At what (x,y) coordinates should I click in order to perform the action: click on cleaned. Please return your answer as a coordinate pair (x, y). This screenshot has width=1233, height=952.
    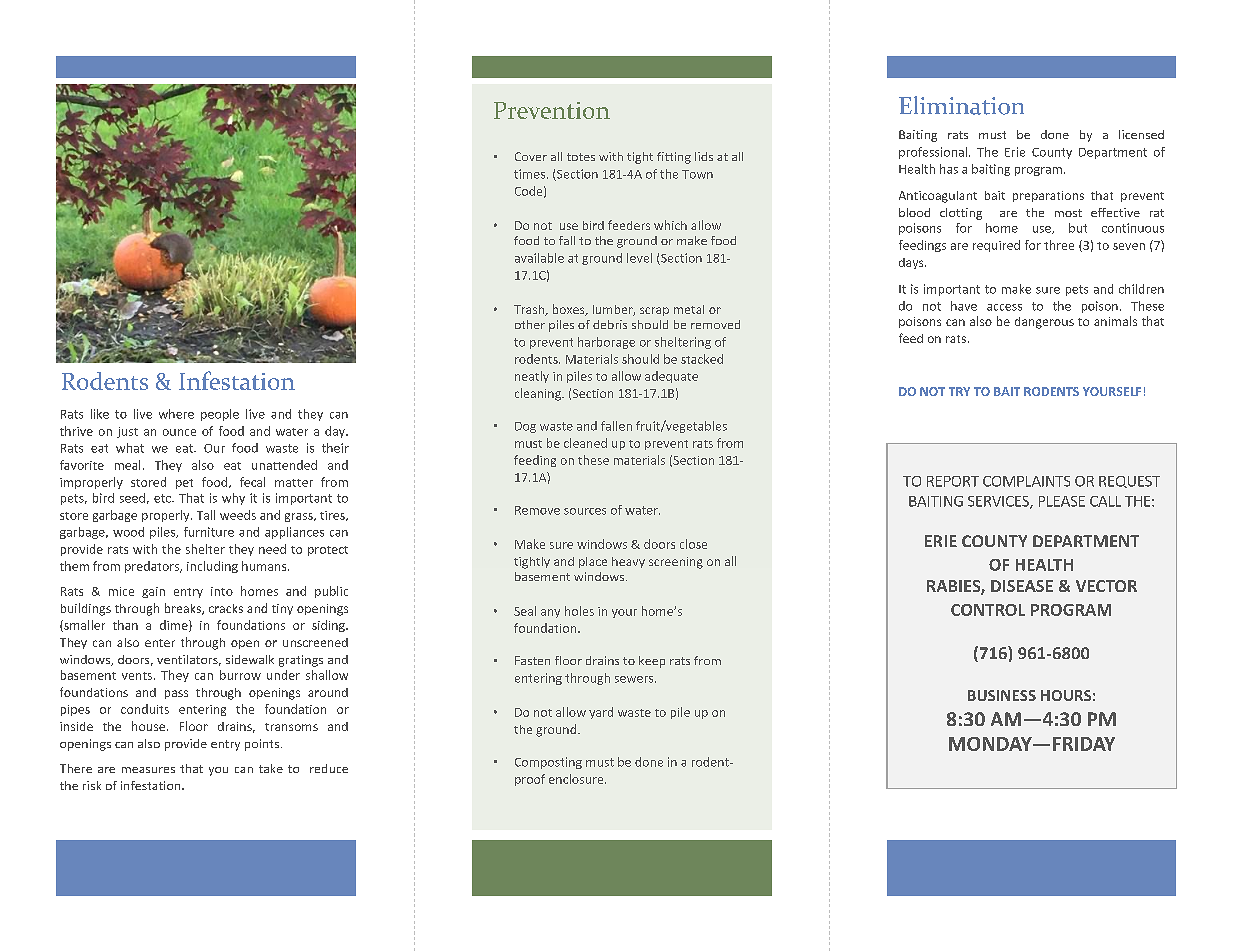
    Looking at the image, I should click on (585, 443).
